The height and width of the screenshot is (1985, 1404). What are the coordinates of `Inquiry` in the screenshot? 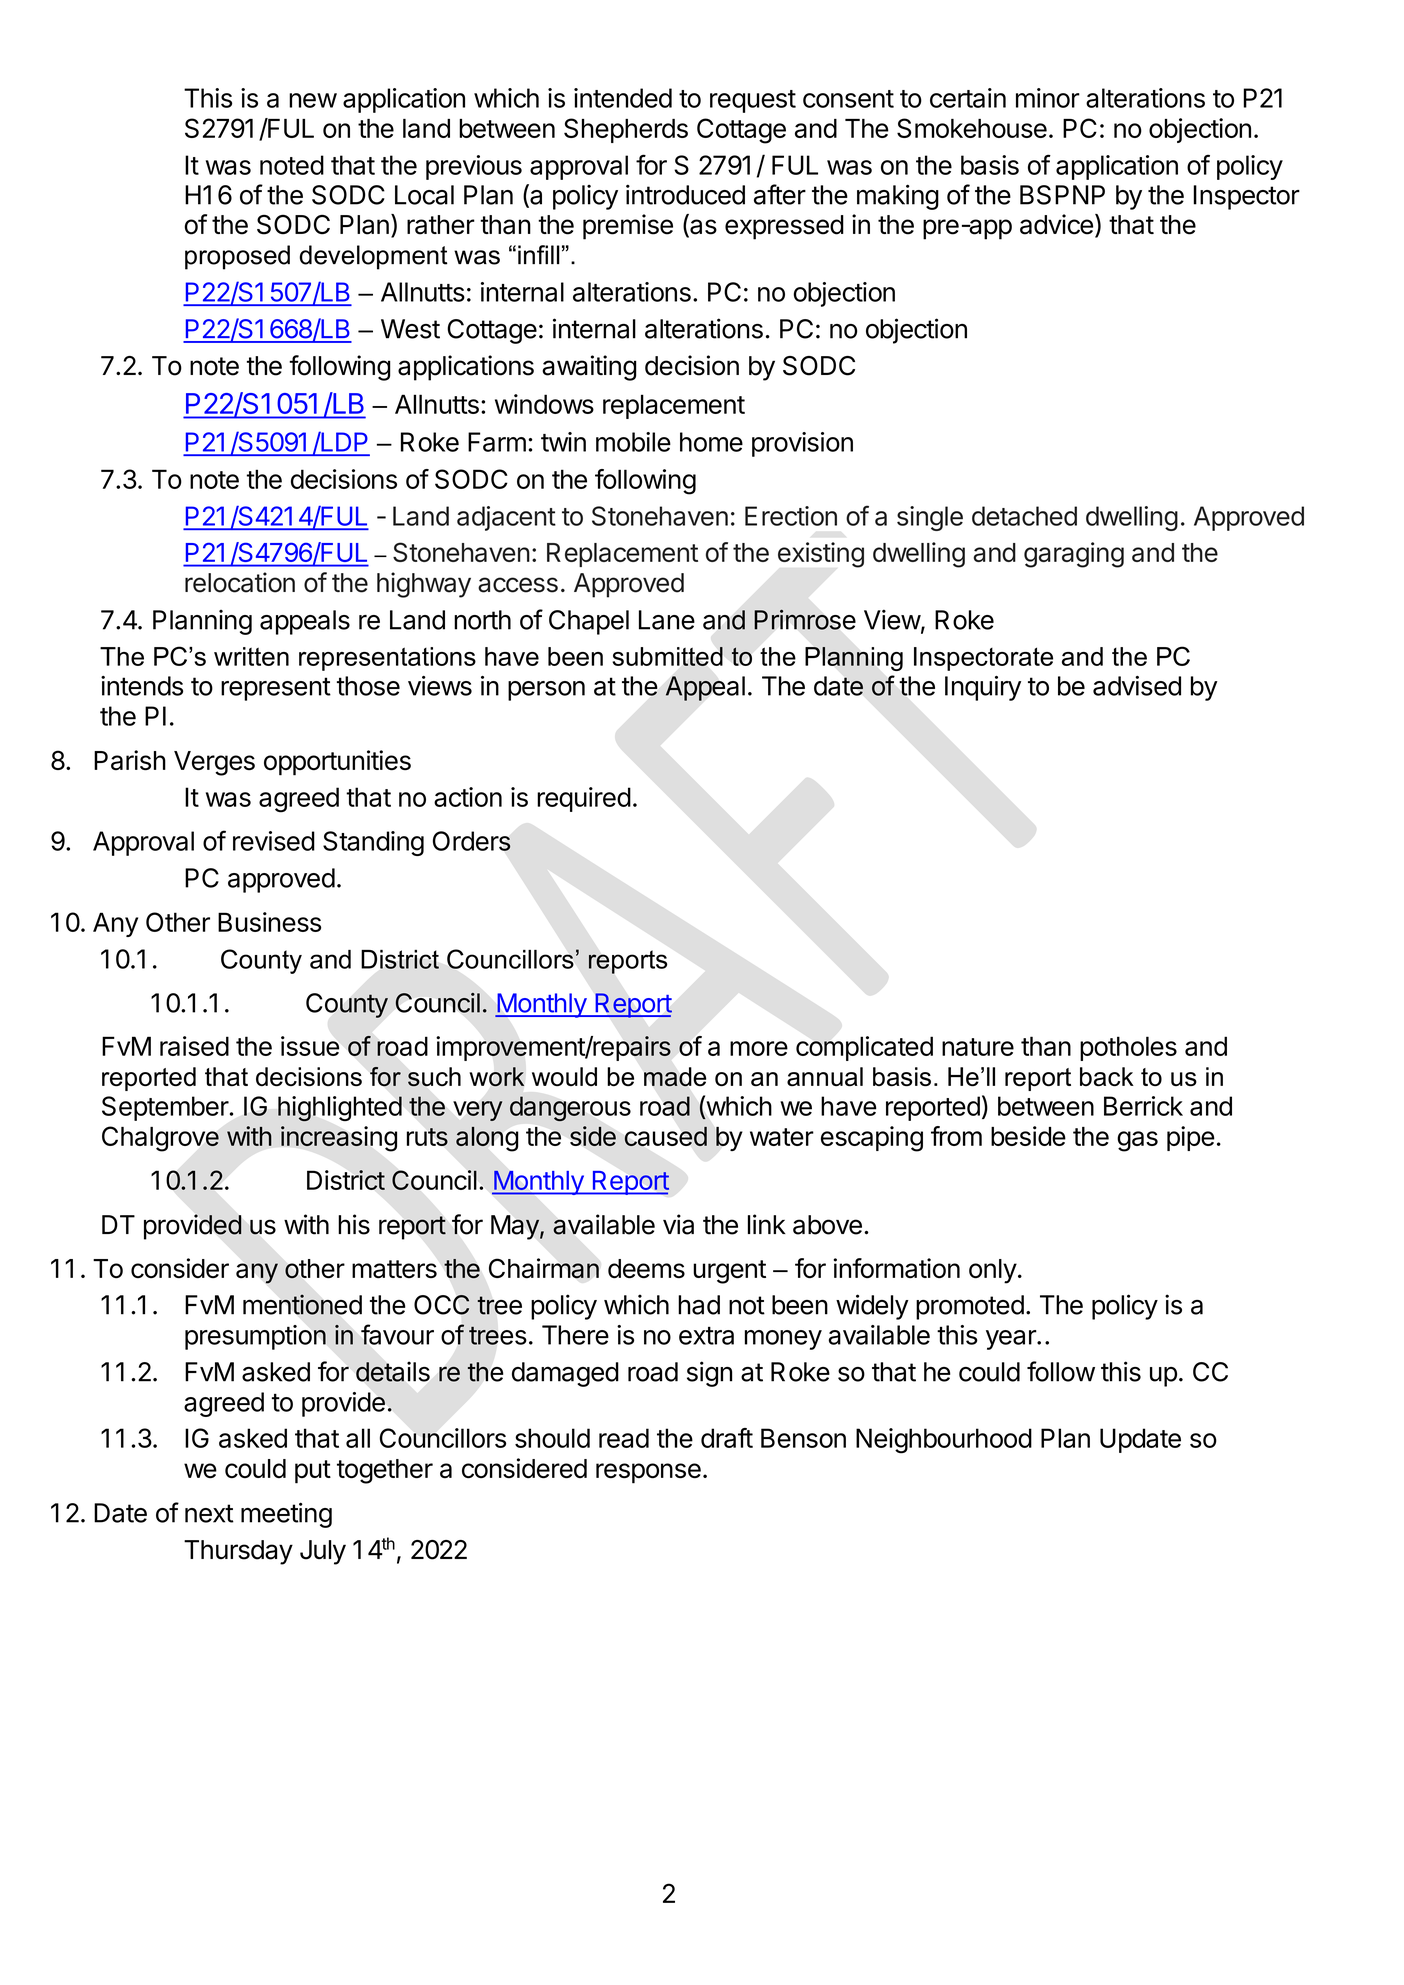 It's located at (983, 688).
